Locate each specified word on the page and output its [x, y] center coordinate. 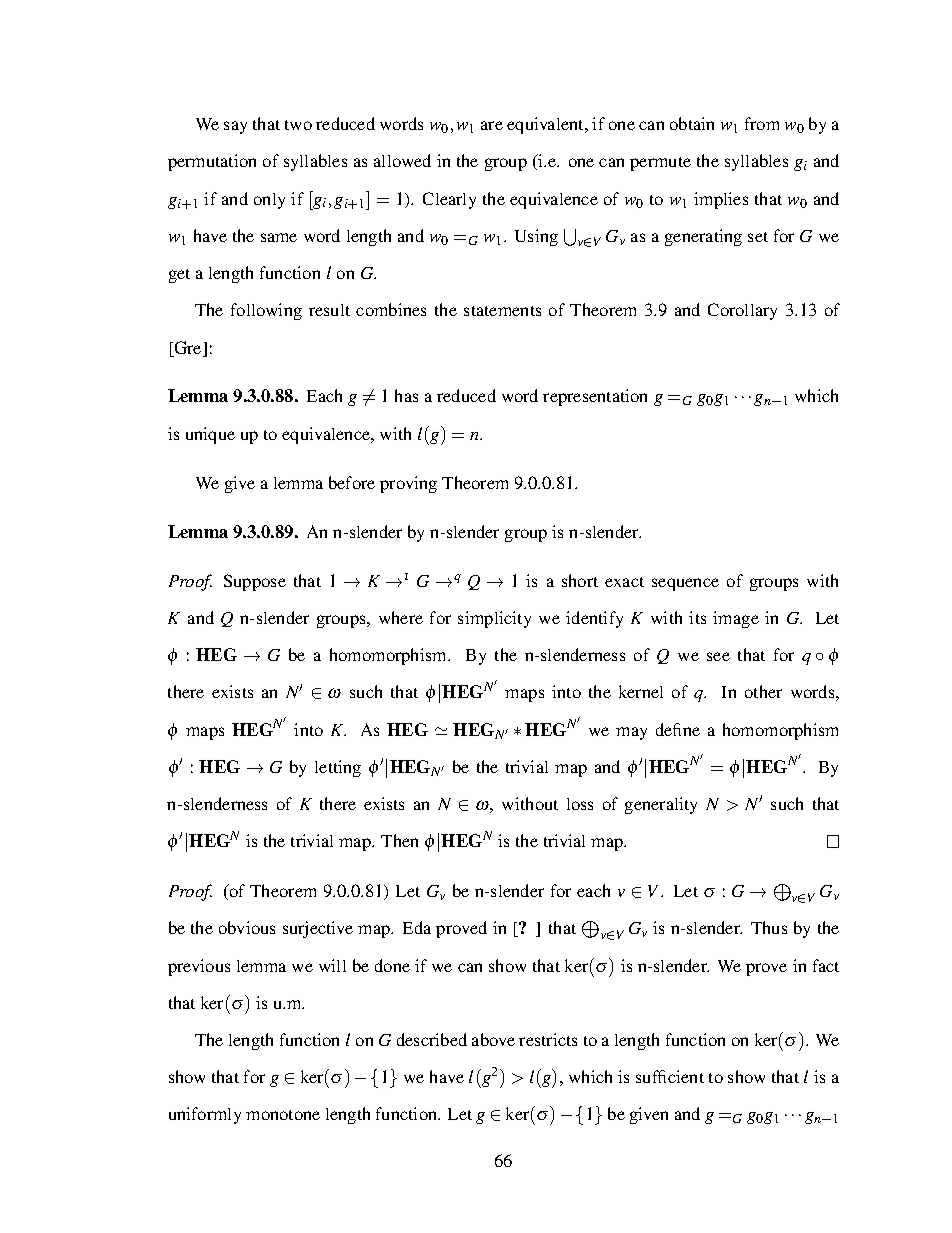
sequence [685, 584]
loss [580, 804]
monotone [283, 1115]
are [492, 125]
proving [408, 484]
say [235, 127]
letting [338, 768]
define [678, 729]
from [762, 123]
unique [210, 435]
